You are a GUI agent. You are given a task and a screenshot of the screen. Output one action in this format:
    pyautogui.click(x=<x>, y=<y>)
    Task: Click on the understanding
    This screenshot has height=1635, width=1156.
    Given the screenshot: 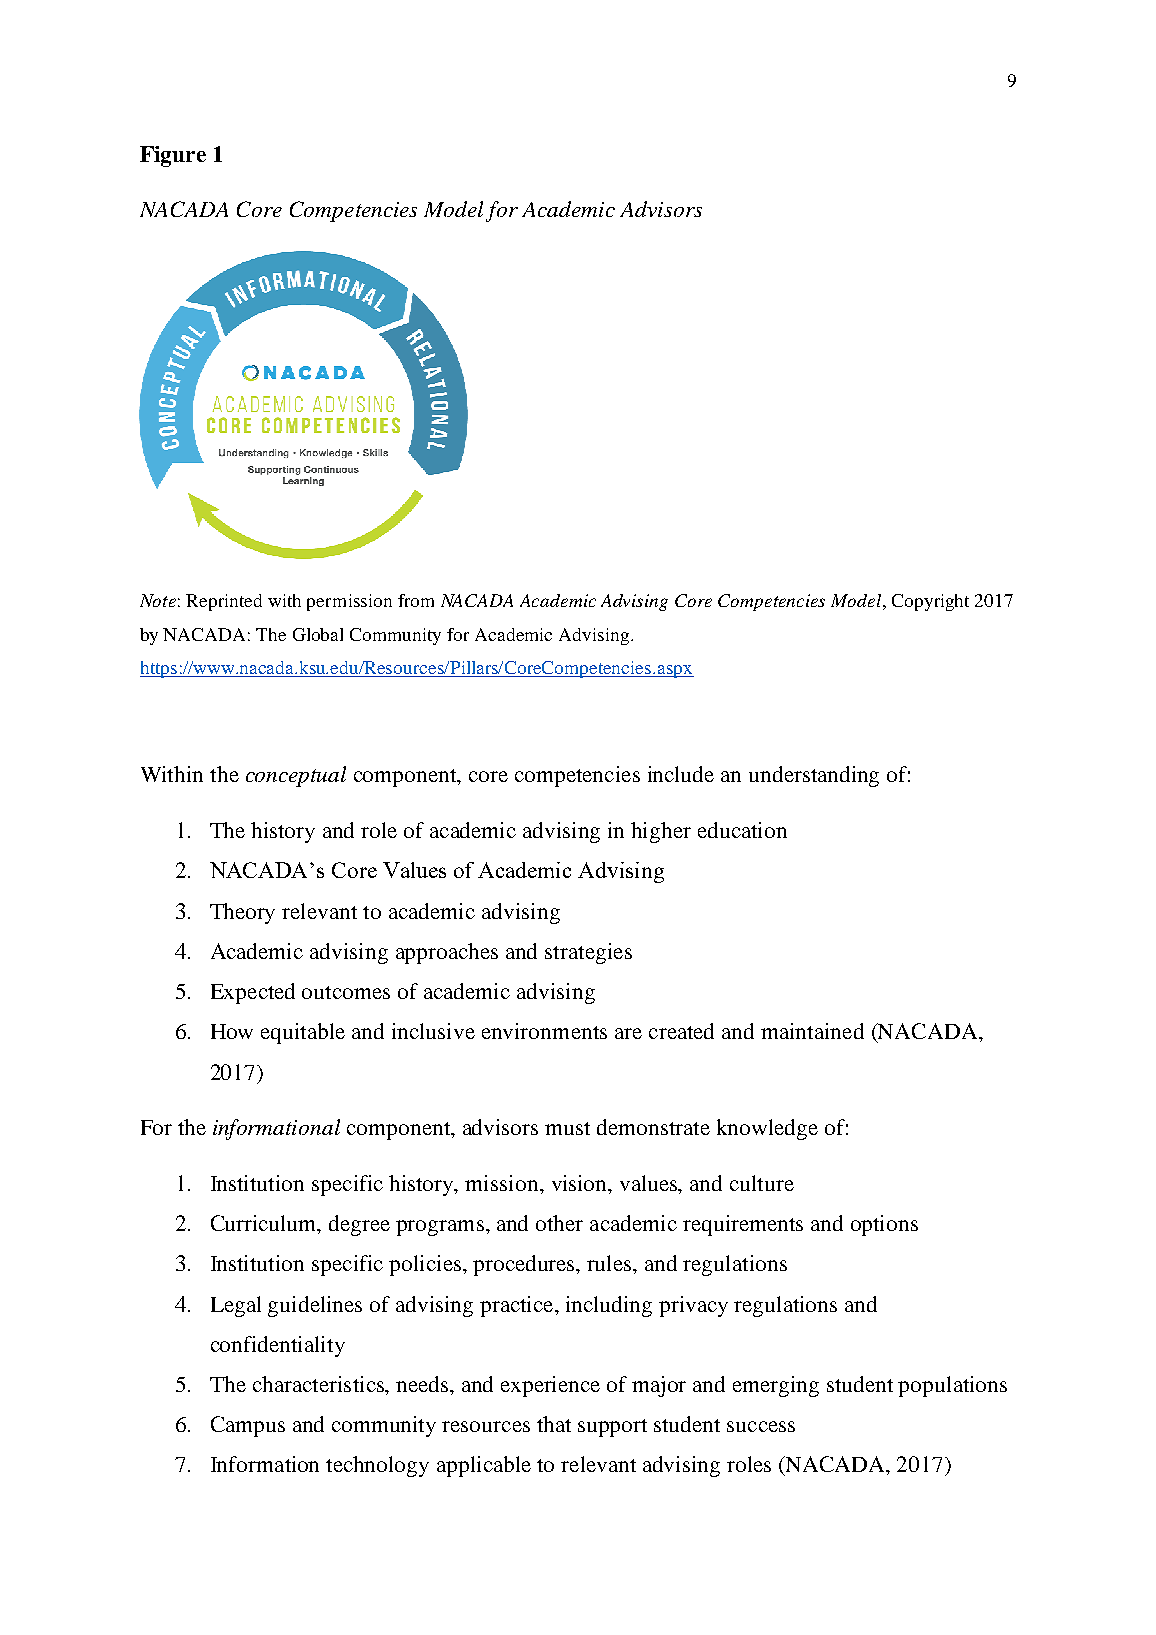 What is the action you would take?
    pyautogui.click(x=814, y=776)
